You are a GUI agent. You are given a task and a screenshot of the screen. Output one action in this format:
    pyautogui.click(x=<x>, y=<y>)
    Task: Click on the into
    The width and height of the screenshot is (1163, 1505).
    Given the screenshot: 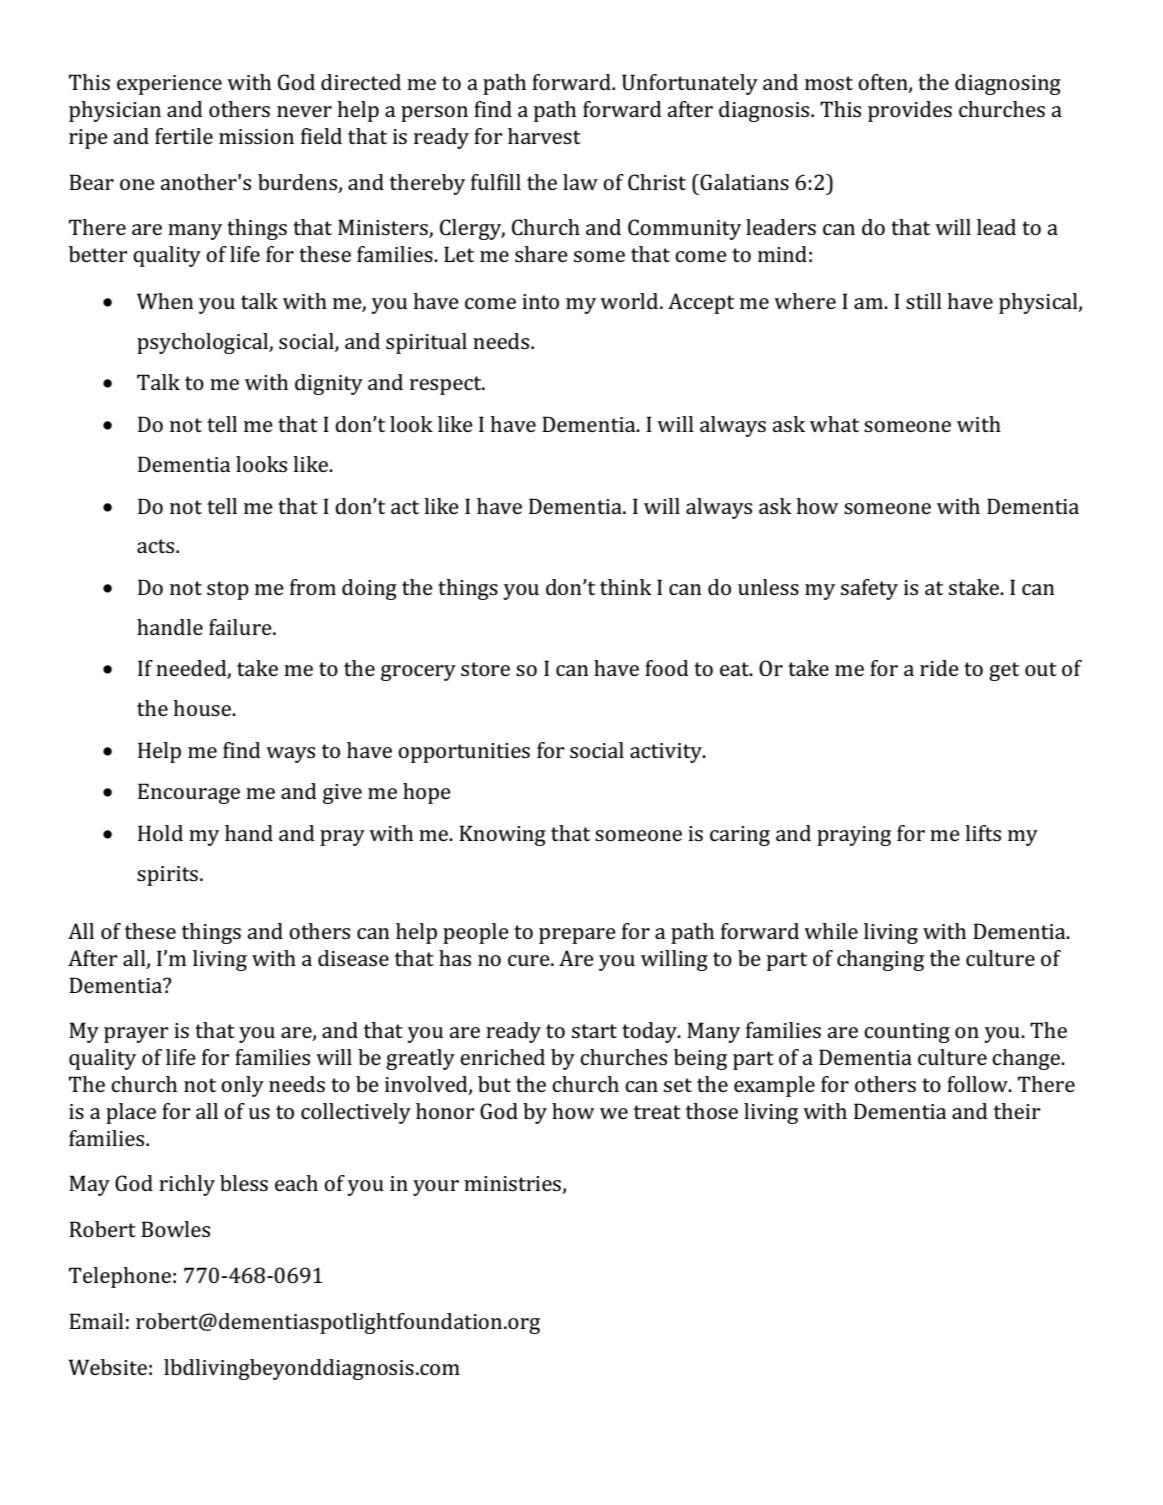 What is the action you would take?
    pyautogui.click(x=540, y=301)
